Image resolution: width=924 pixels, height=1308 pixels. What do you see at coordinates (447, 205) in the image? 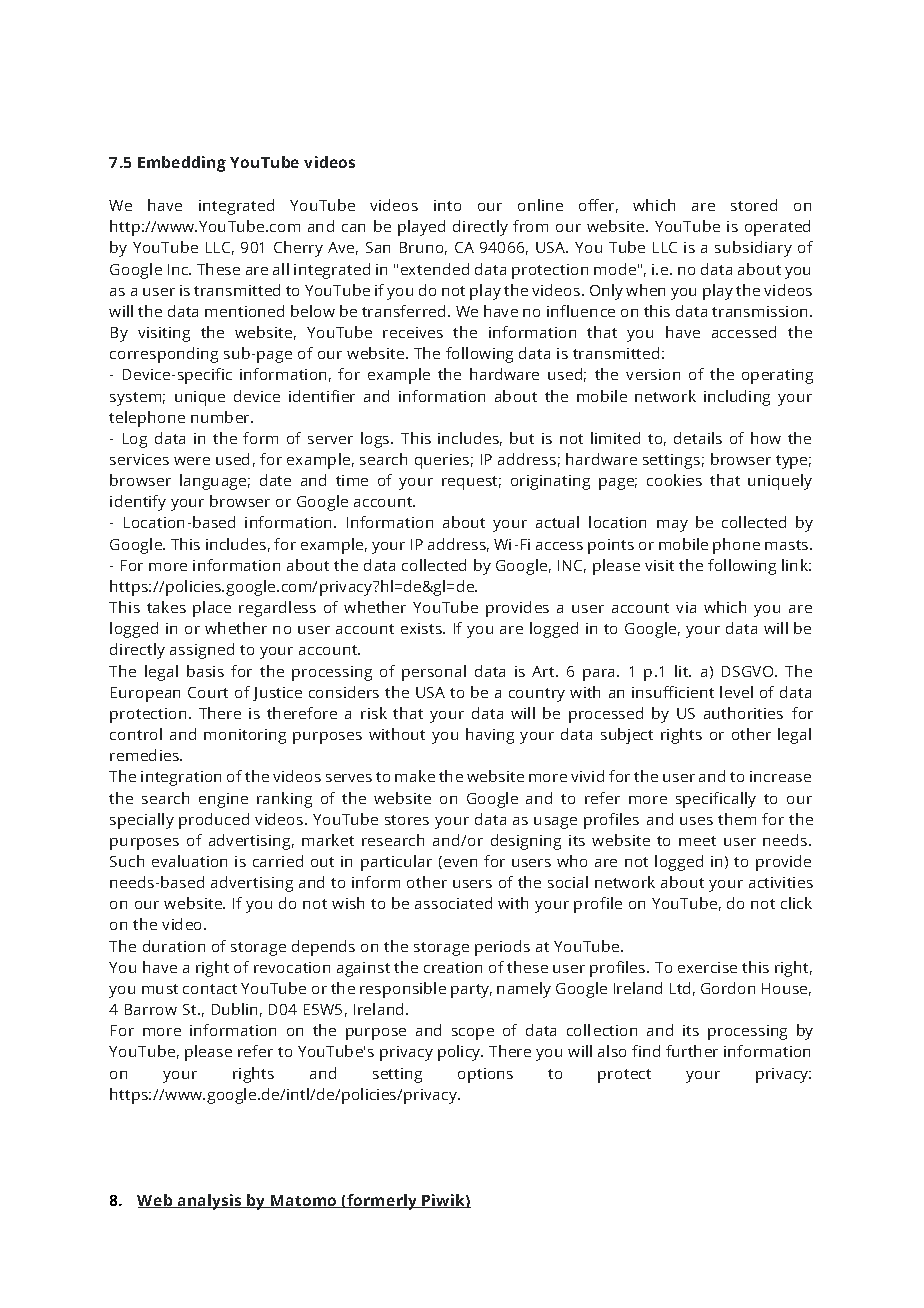
I see `into` at bounding box center [447, 205].
